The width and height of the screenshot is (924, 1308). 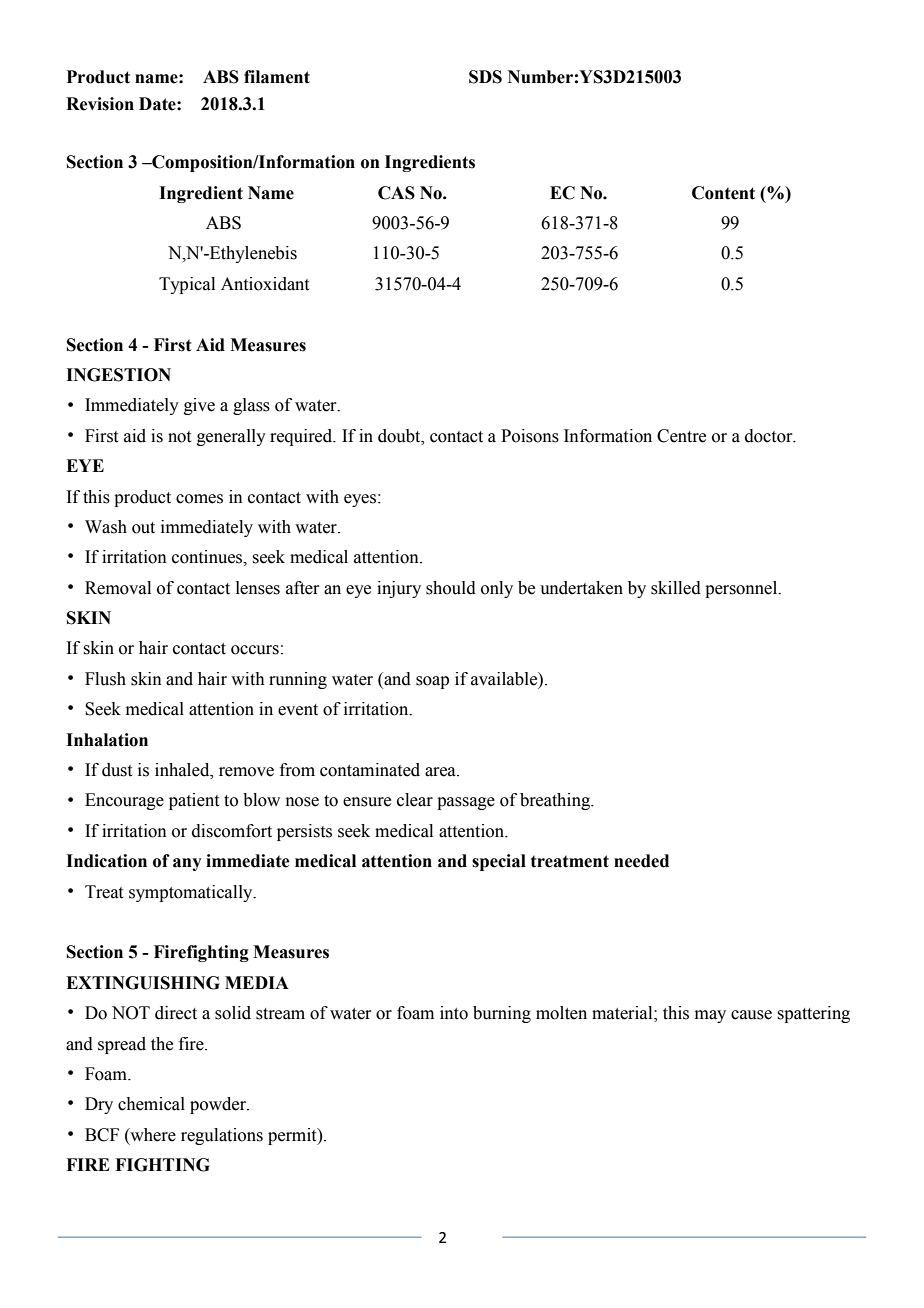 I want to click on chemical, so click(x=151, y=1104).
